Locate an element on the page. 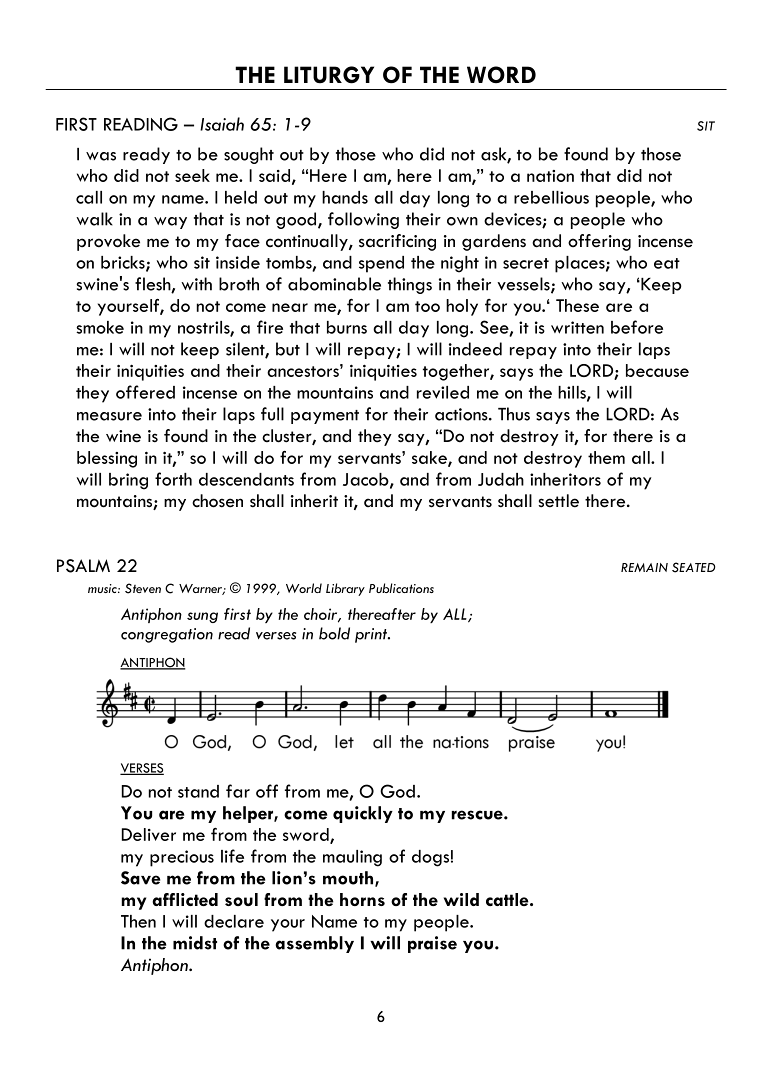 Image resolution: width=762 pixels, height=1077 pixels. horns is located at coordinates (362, 899).
